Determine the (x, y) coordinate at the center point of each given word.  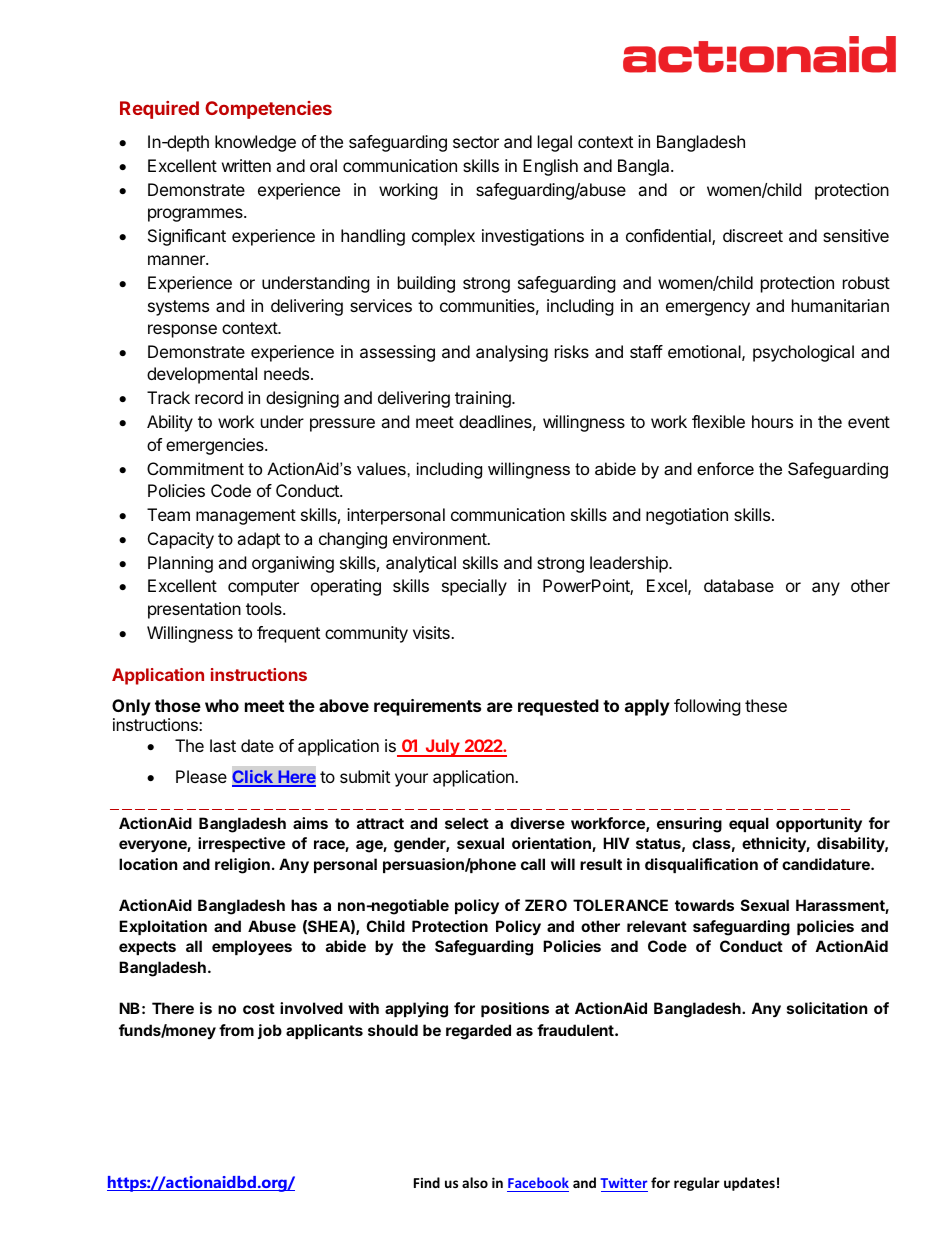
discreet (753, 235)
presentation (194, 610)
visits (432, 632)
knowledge (255, 143)
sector (476, 142)
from (236, 1030)
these (766, 705)
